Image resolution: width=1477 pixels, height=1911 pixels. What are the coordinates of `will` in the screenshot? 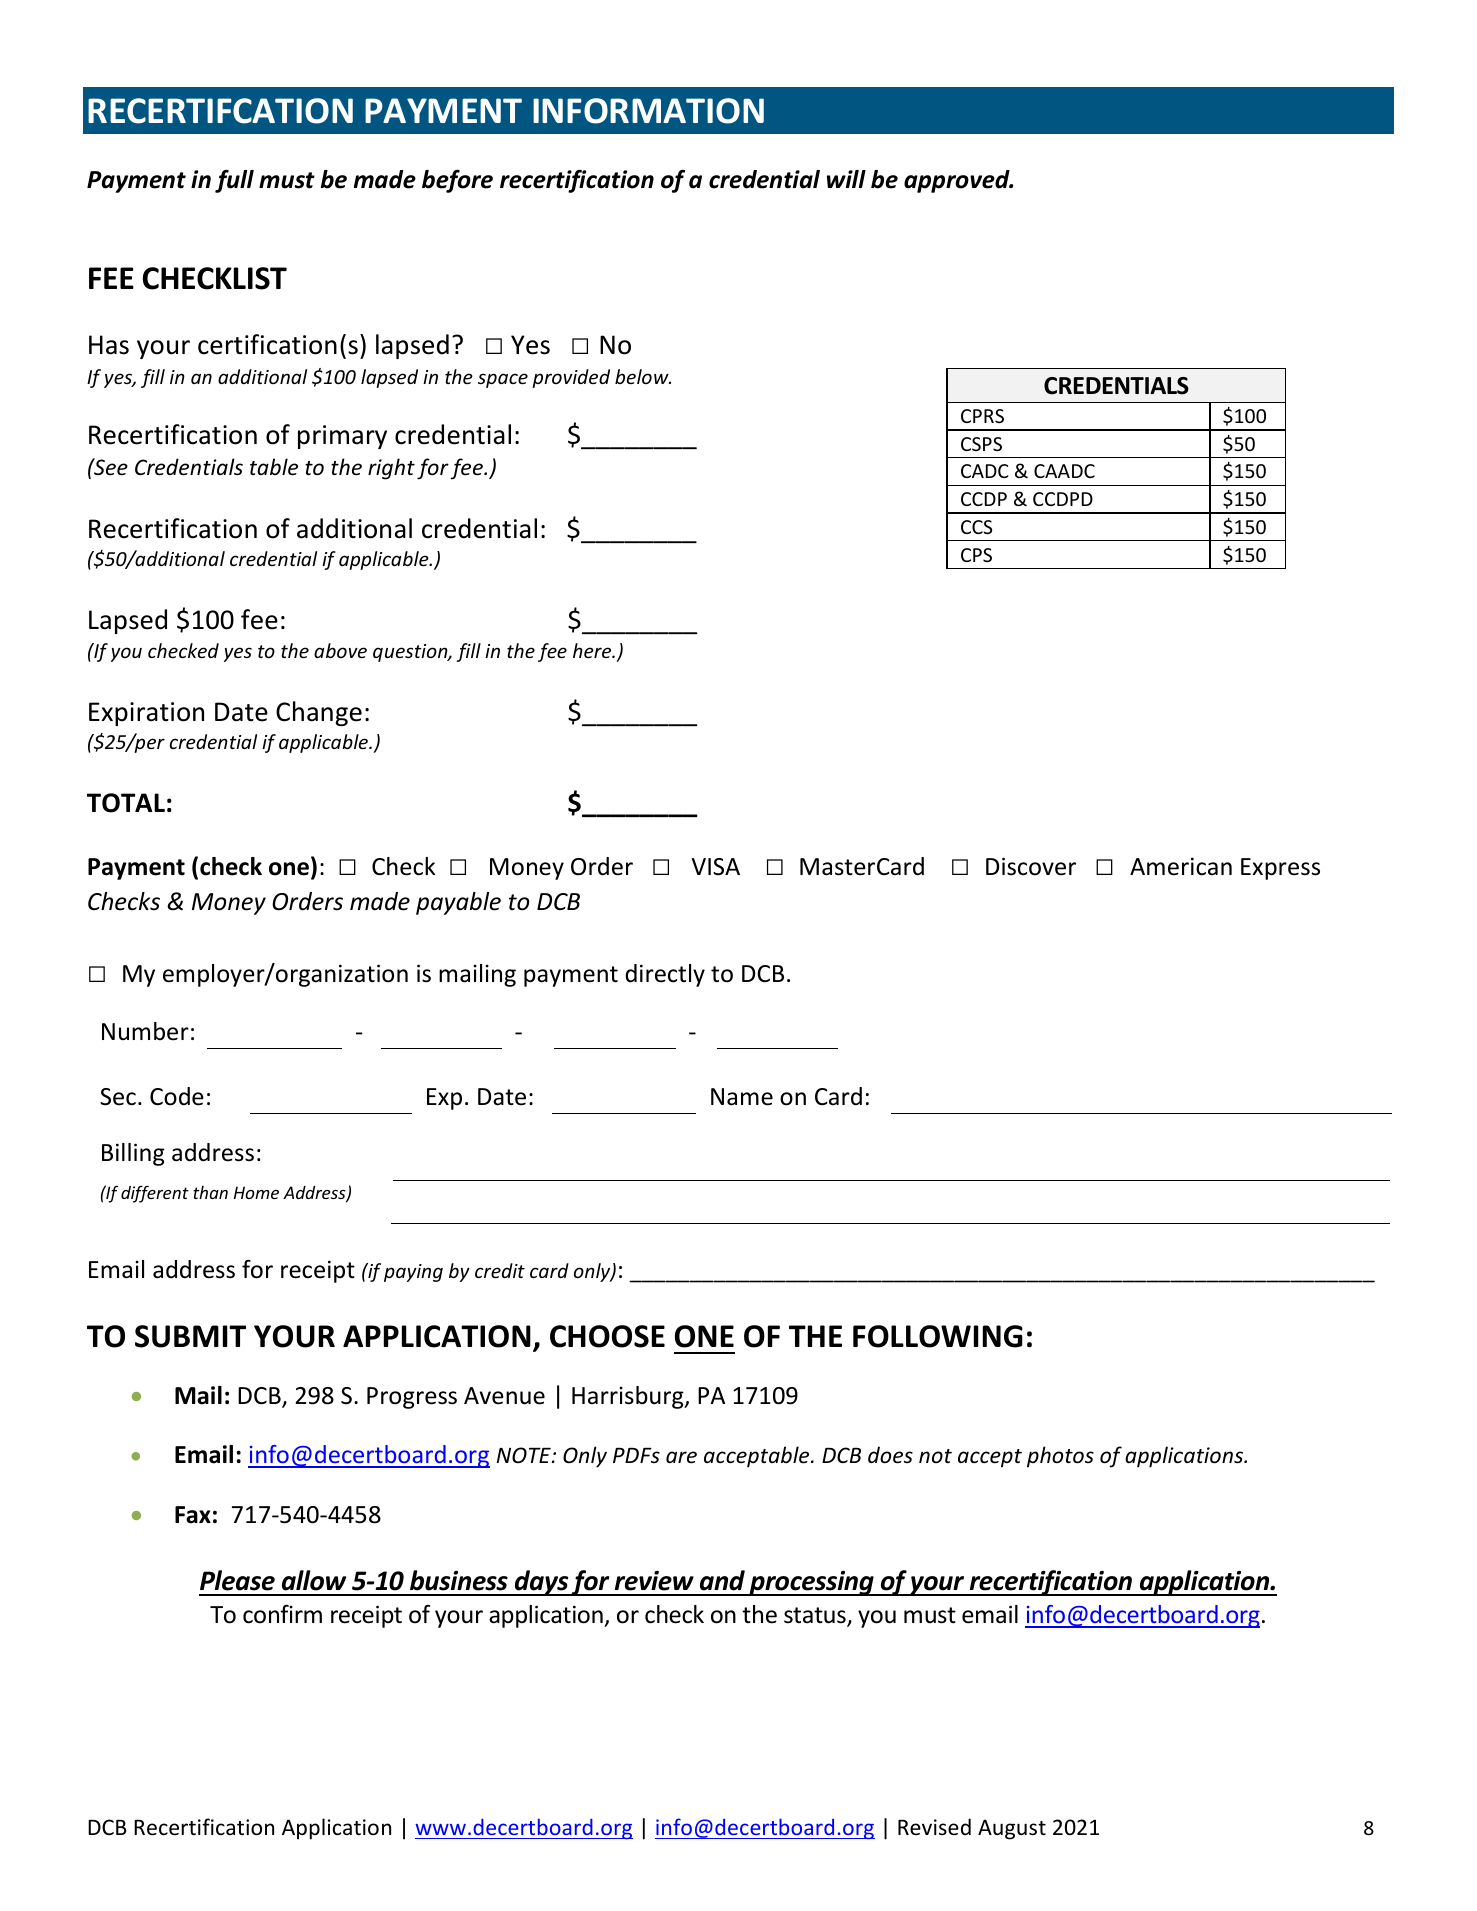 It's located at (846, 179).
